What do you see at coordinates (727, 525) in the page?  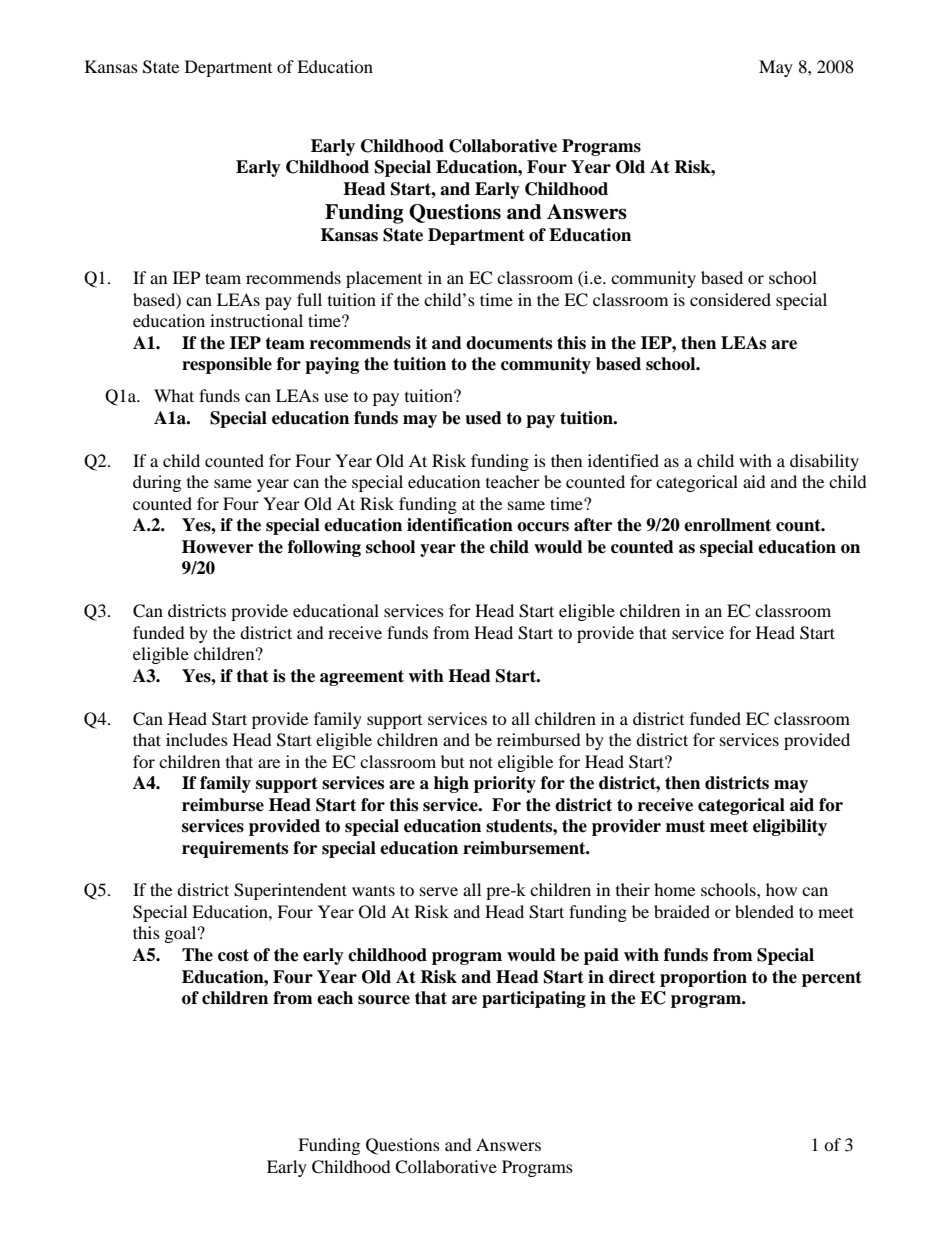 I see `enrollment` at bounding box center [727, 525].
